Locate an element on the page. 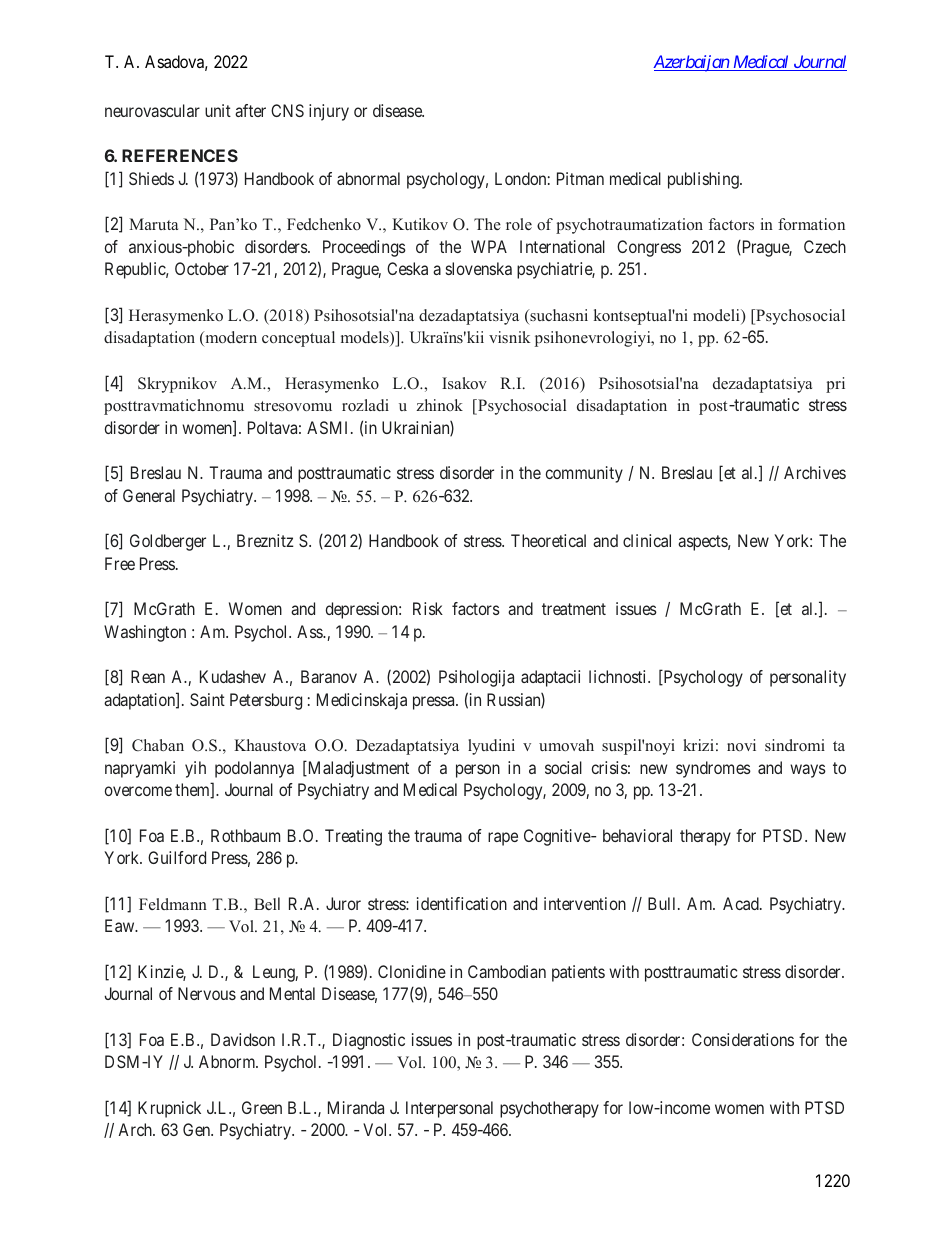 This page has width=952, height=1233. after is located at coordinates (250, 110).
